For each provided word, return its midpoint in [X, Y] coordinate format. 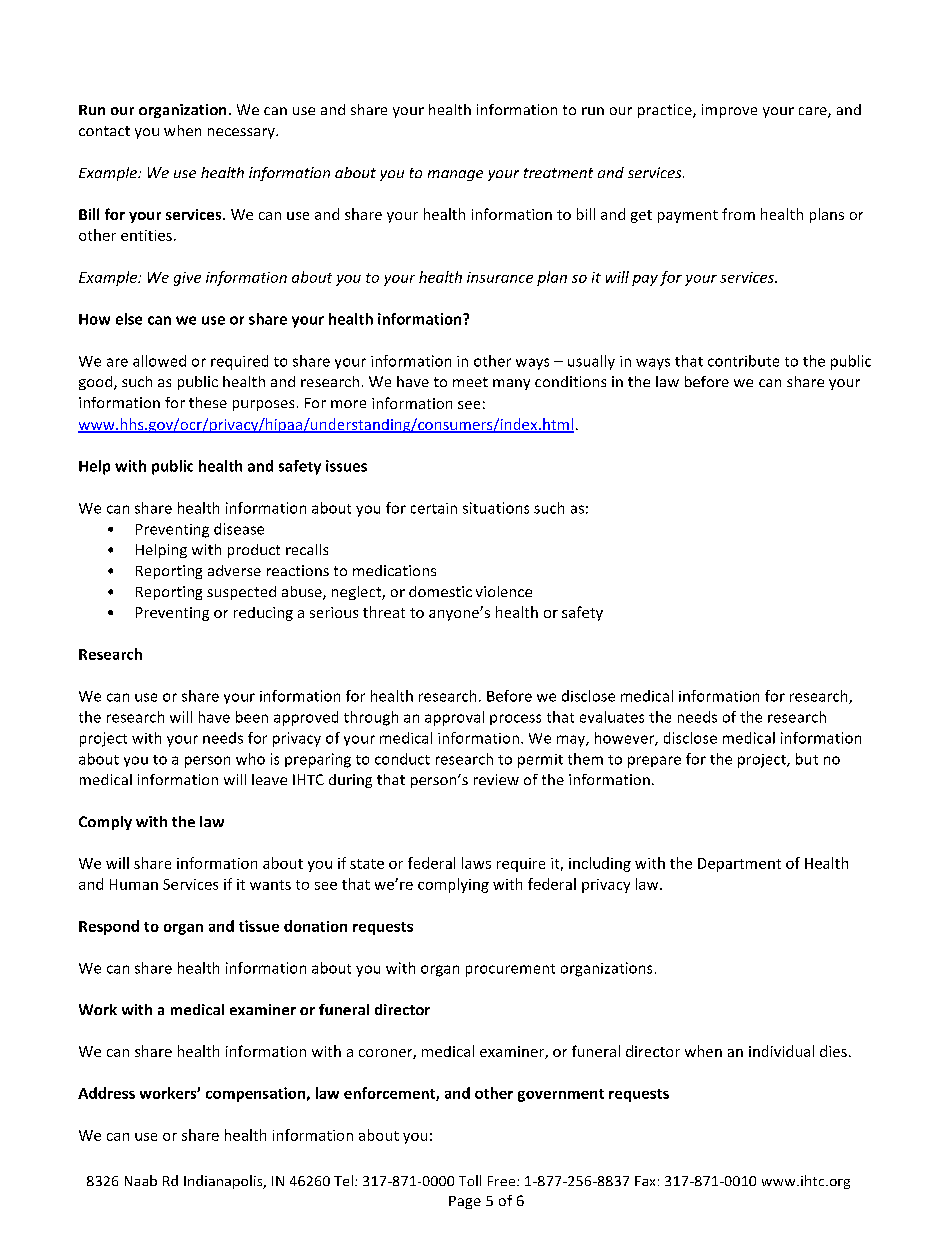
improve [729, 111]
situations [496, 508]
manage [455, 175]
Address [106, 1093]
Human [134, 884]
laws [476, 863]
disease [239, 529]
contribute [743, 361]
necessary [242, 133]
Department [739, 865]
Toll [470, 1180]
